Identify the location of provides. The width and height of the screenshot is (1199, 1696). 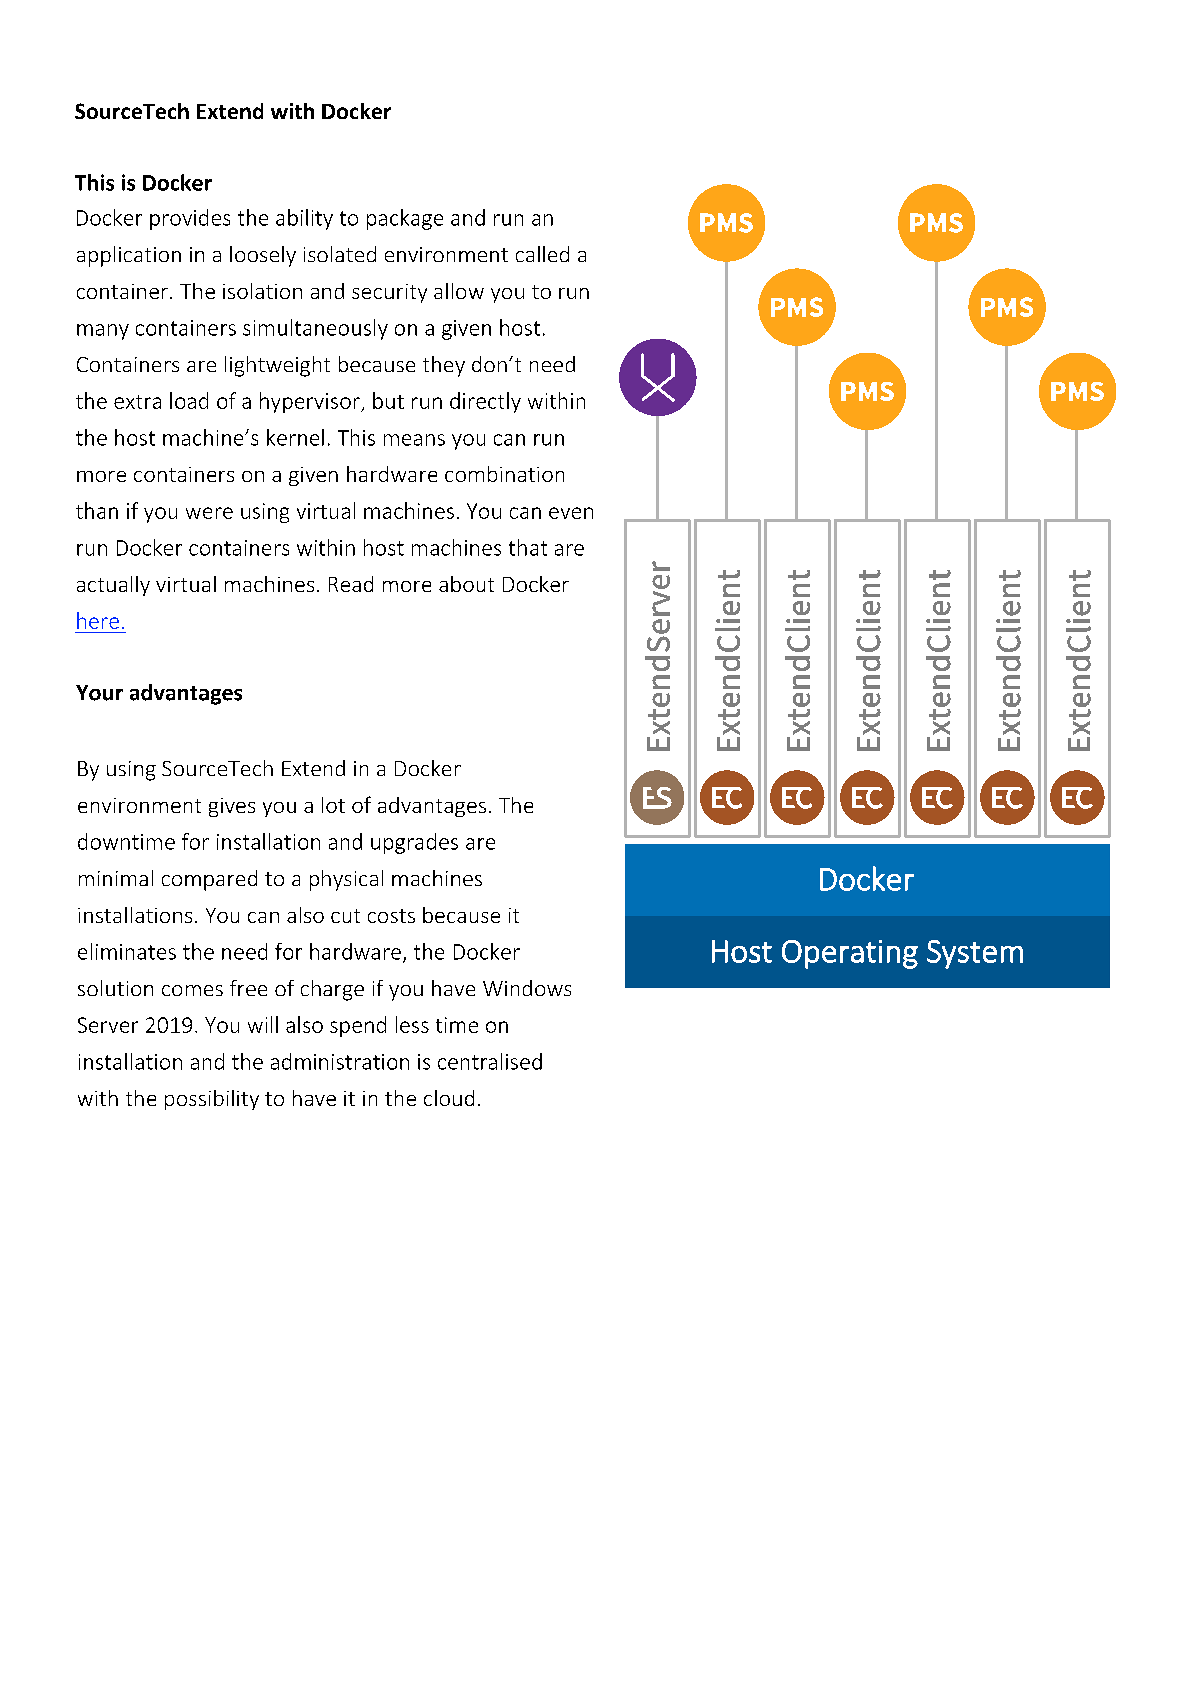
(190, 219).
